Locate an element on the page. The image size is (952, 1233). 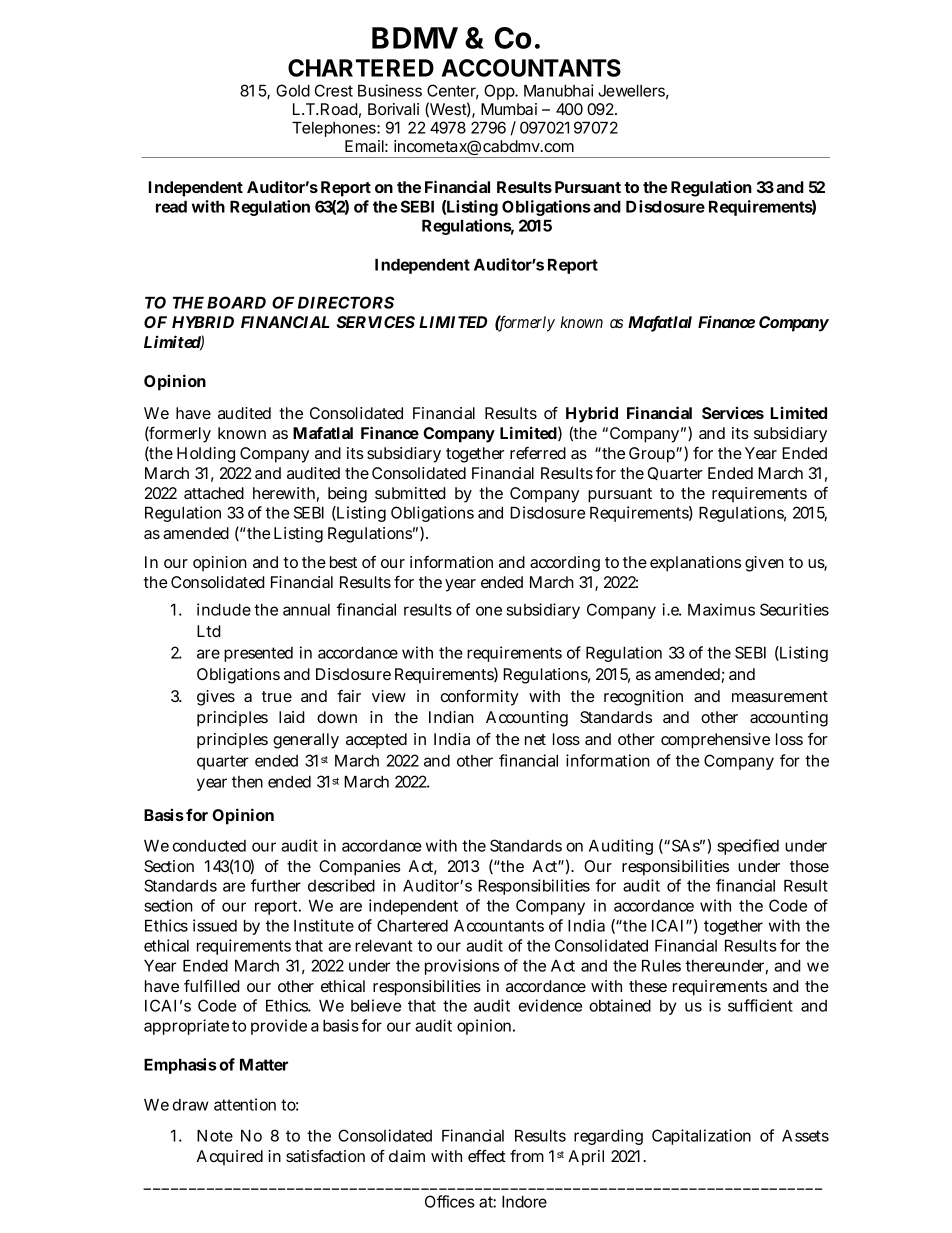
effect is located at coordinates (487, 1155).
